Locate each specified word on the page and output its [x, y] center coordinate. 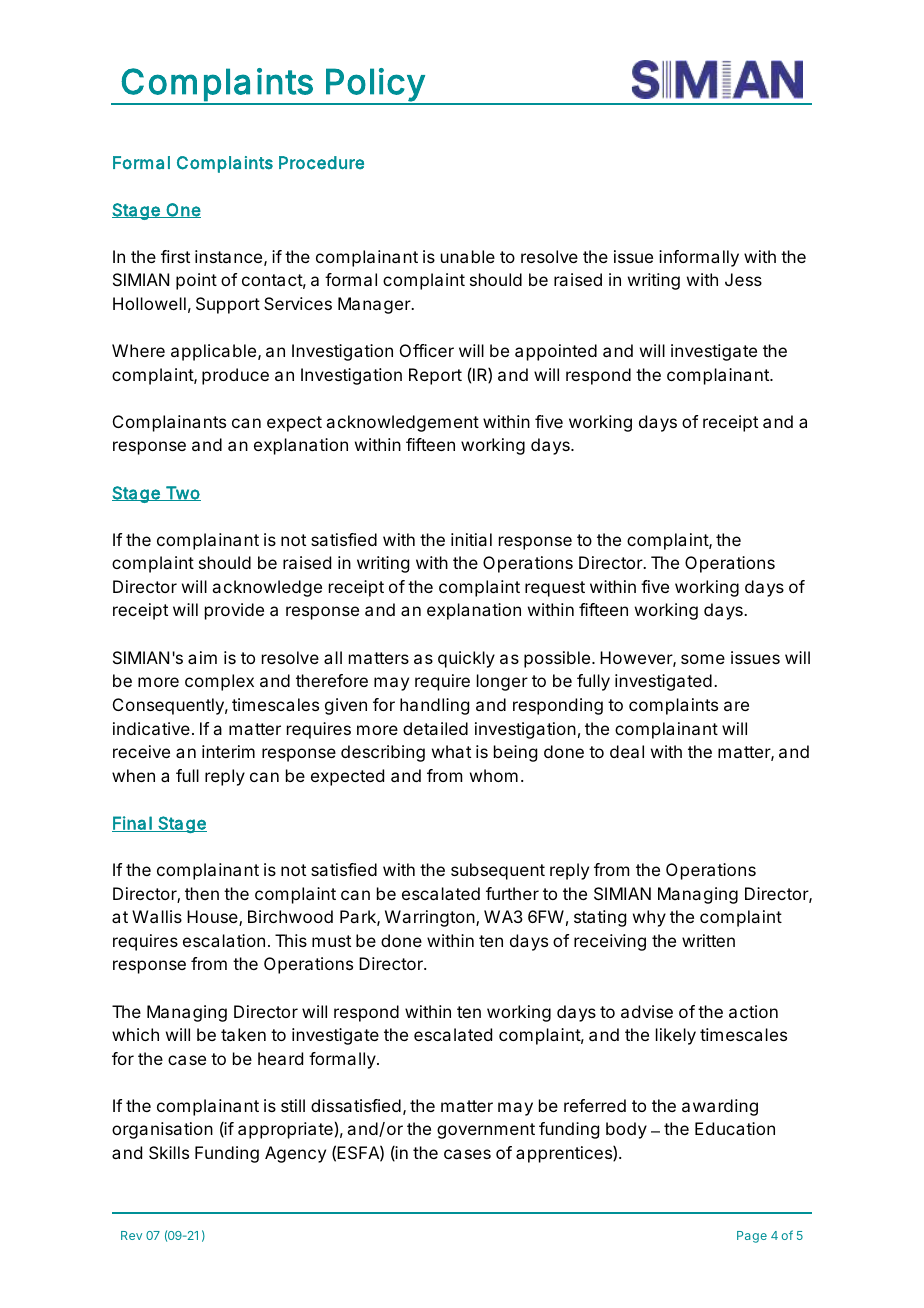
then [202, 893]
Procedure [321, 163]
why [649, 918]
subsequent [498, 871]
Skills [169, 1152]
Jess [743, 279]
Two [182, 493]
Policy [374, 86]
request [555, 589]
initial [471, 539]
